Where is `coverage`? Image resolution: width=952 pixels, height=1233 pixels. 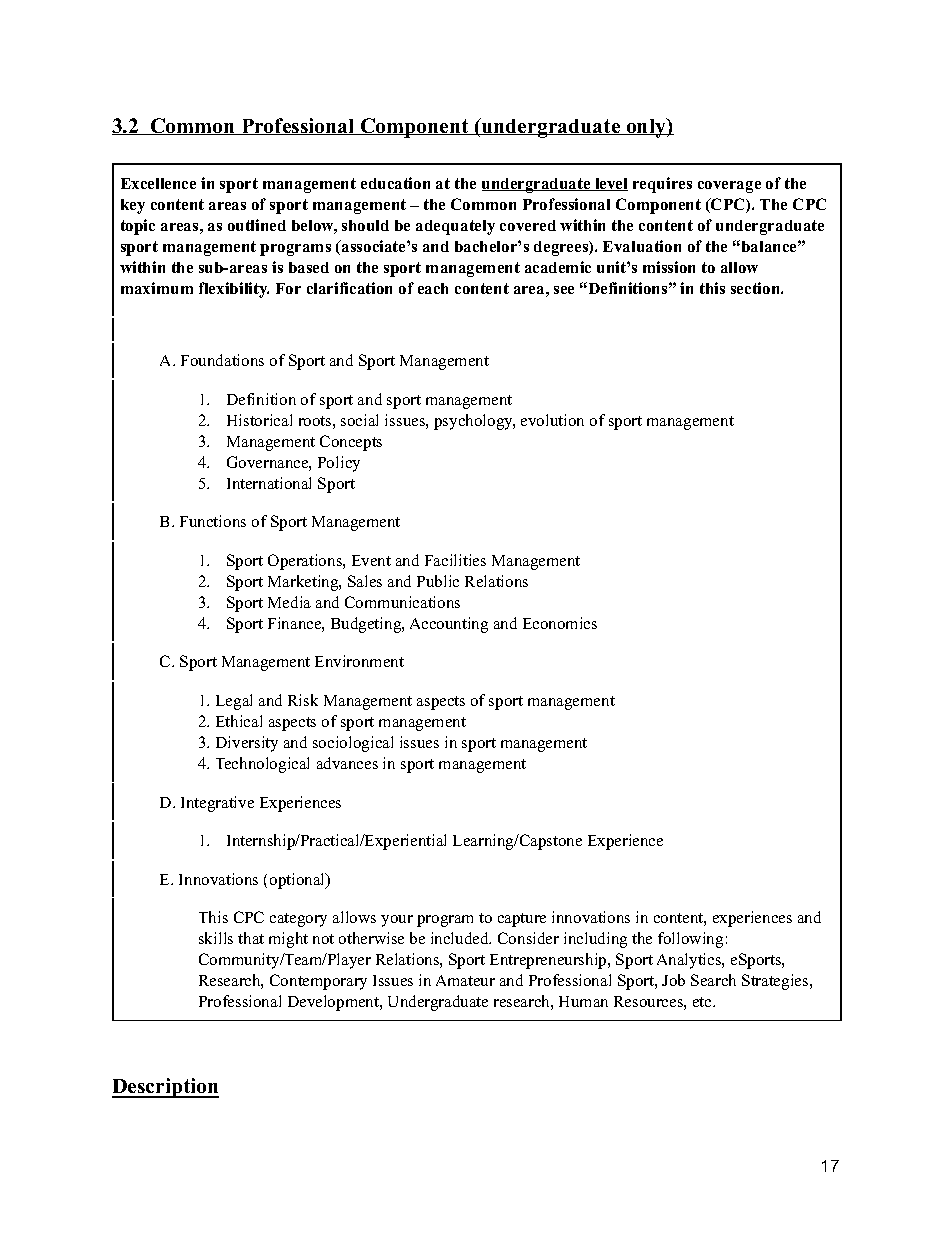 coverage is located at coordinates (729, 187).
